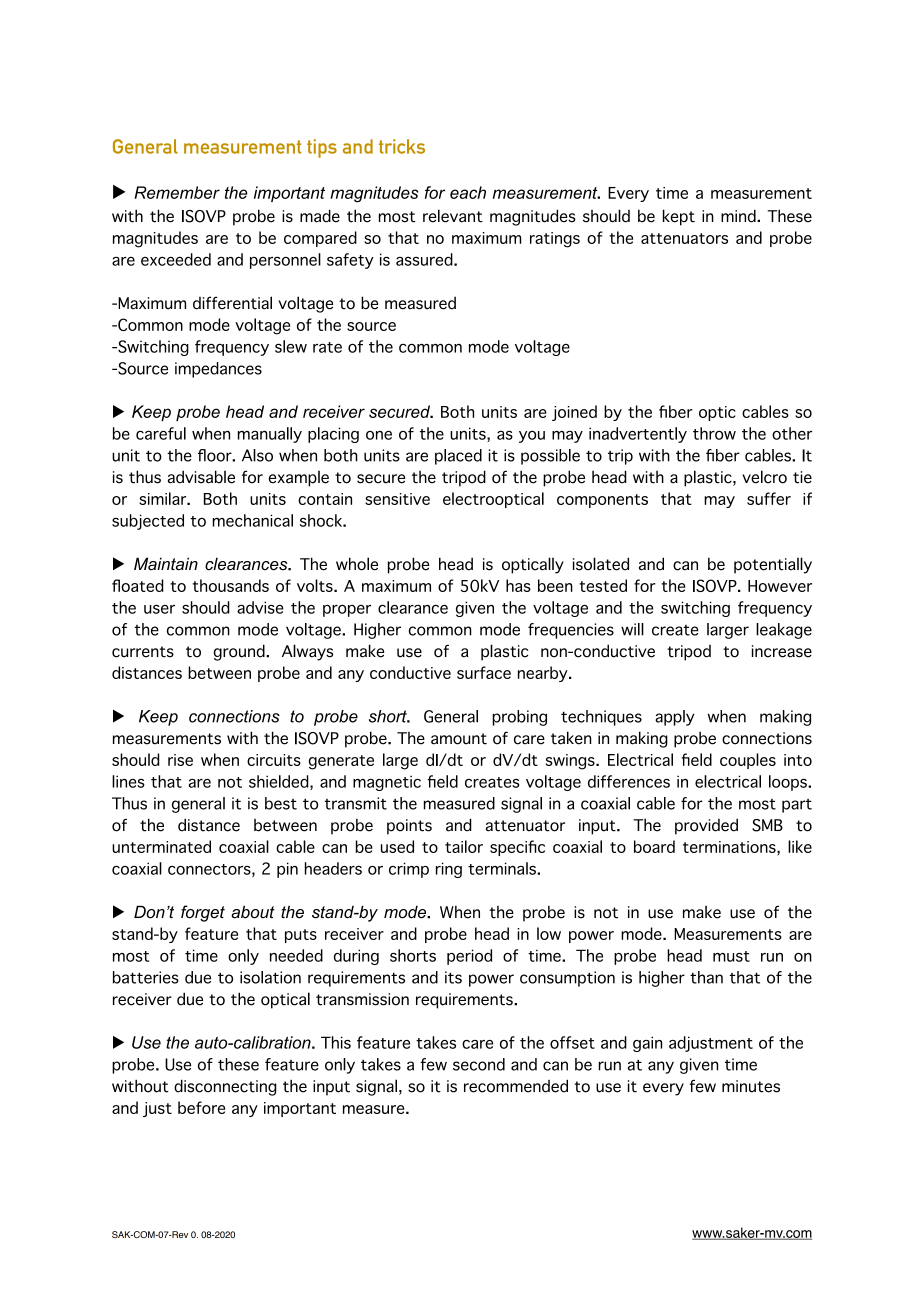 The height and width of the screenshot is (1308, 924). I want to click on ground, so click(240, 652).
